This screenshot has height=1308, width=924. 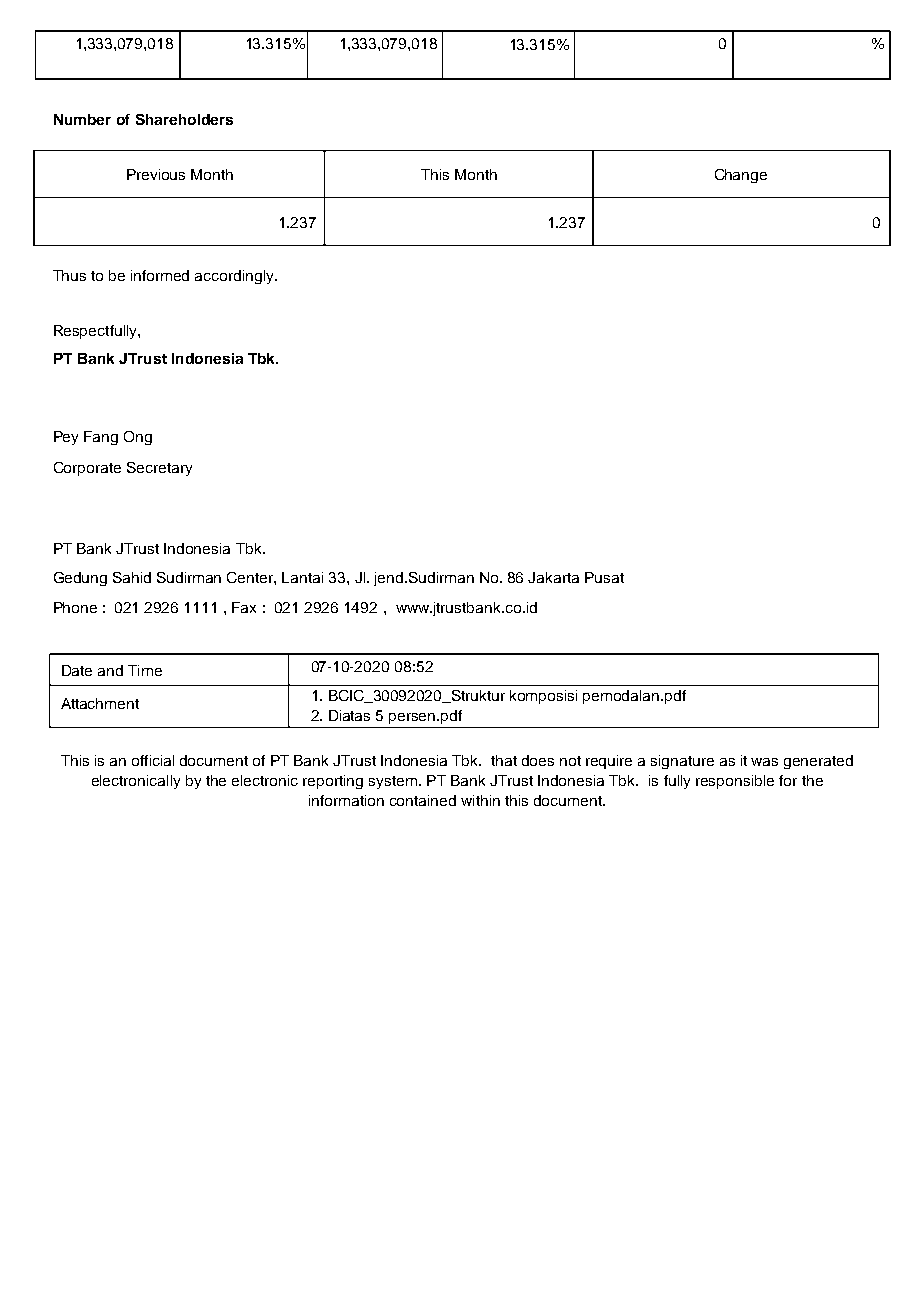 I want to click on informed, so click(x=160, y=275).
